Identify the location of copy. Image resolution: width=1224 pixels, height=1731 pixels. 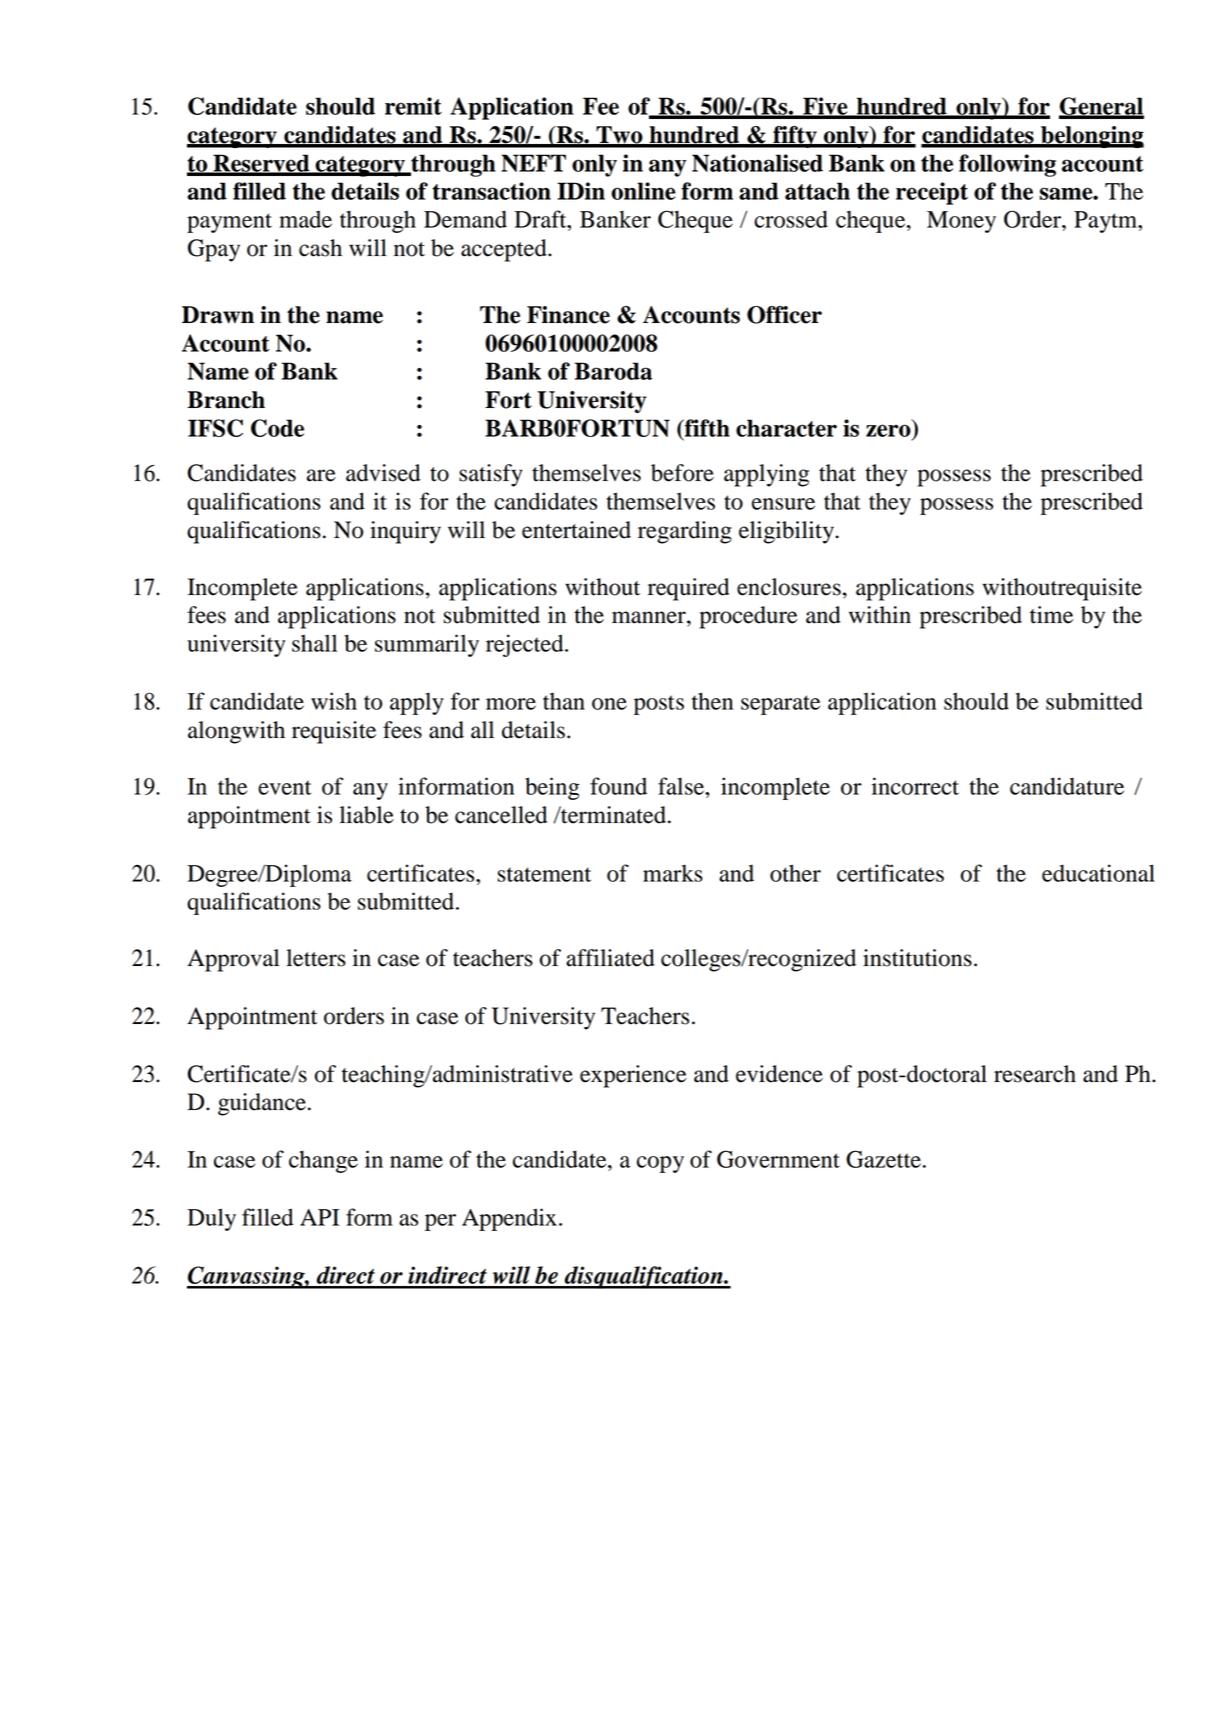
(660, 1164).
